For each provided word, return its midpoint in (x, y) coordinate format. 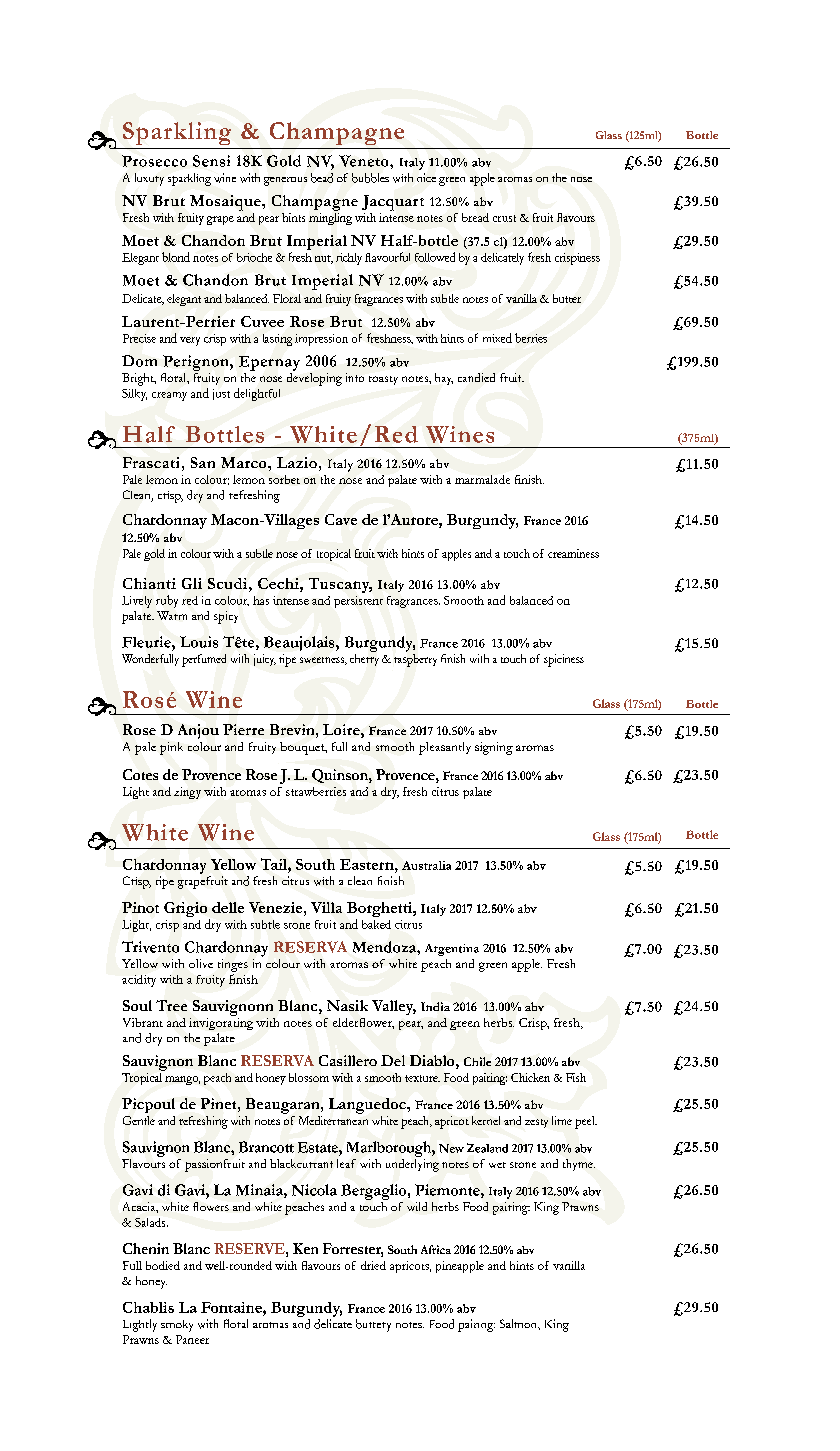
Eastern (368, 864)
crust (504, 218)
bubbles (370, 178)
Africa (436, 1249)
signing (494, 748)
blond (176, 257)
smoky (177, 1326)
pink (171, 748)
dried (373, 1265)
